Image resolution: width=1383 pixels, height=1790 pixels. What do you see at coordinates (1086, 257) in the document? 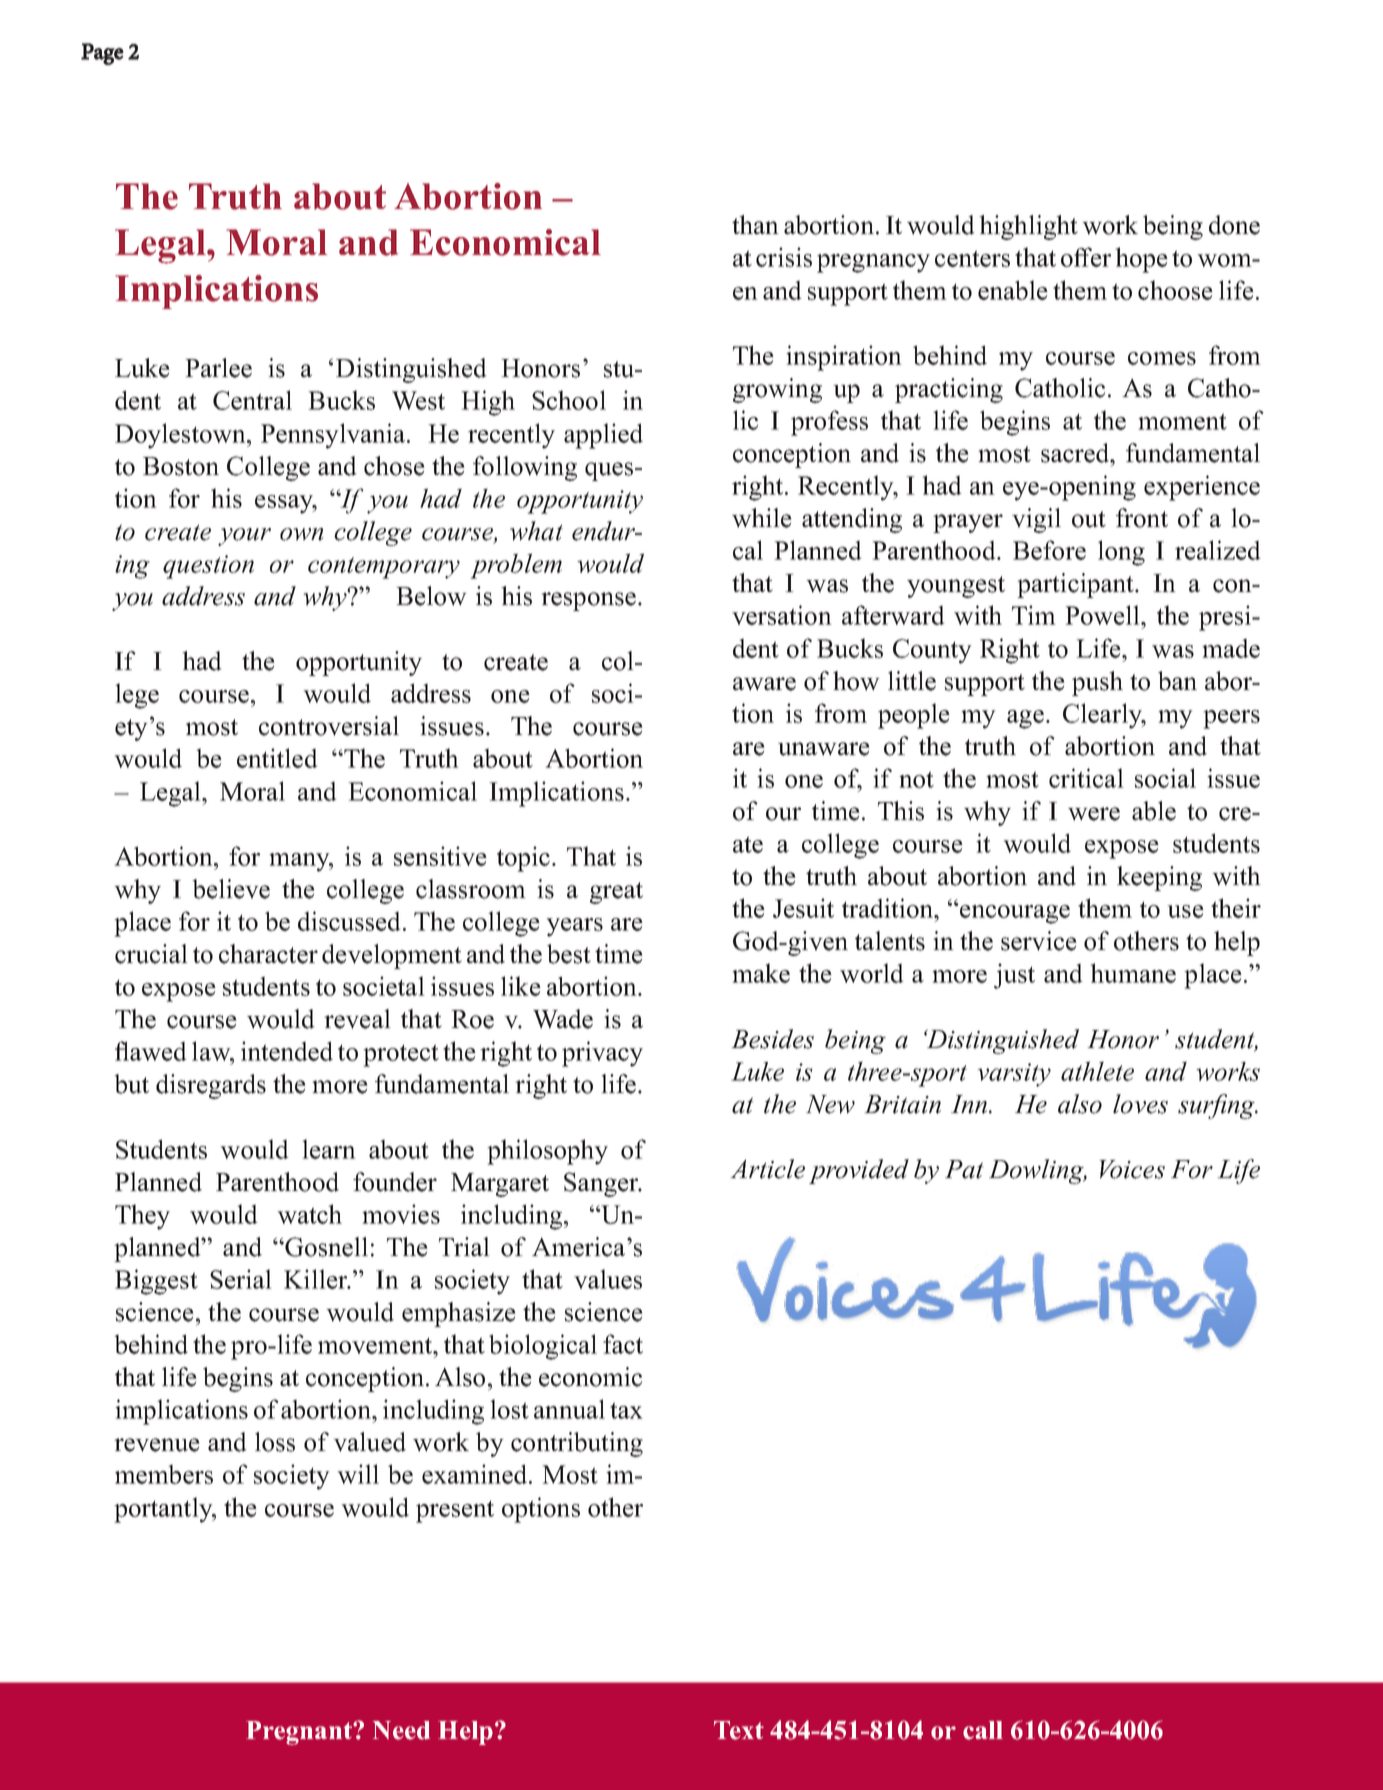
I see `offer` at bounding box center [1086, 257].
